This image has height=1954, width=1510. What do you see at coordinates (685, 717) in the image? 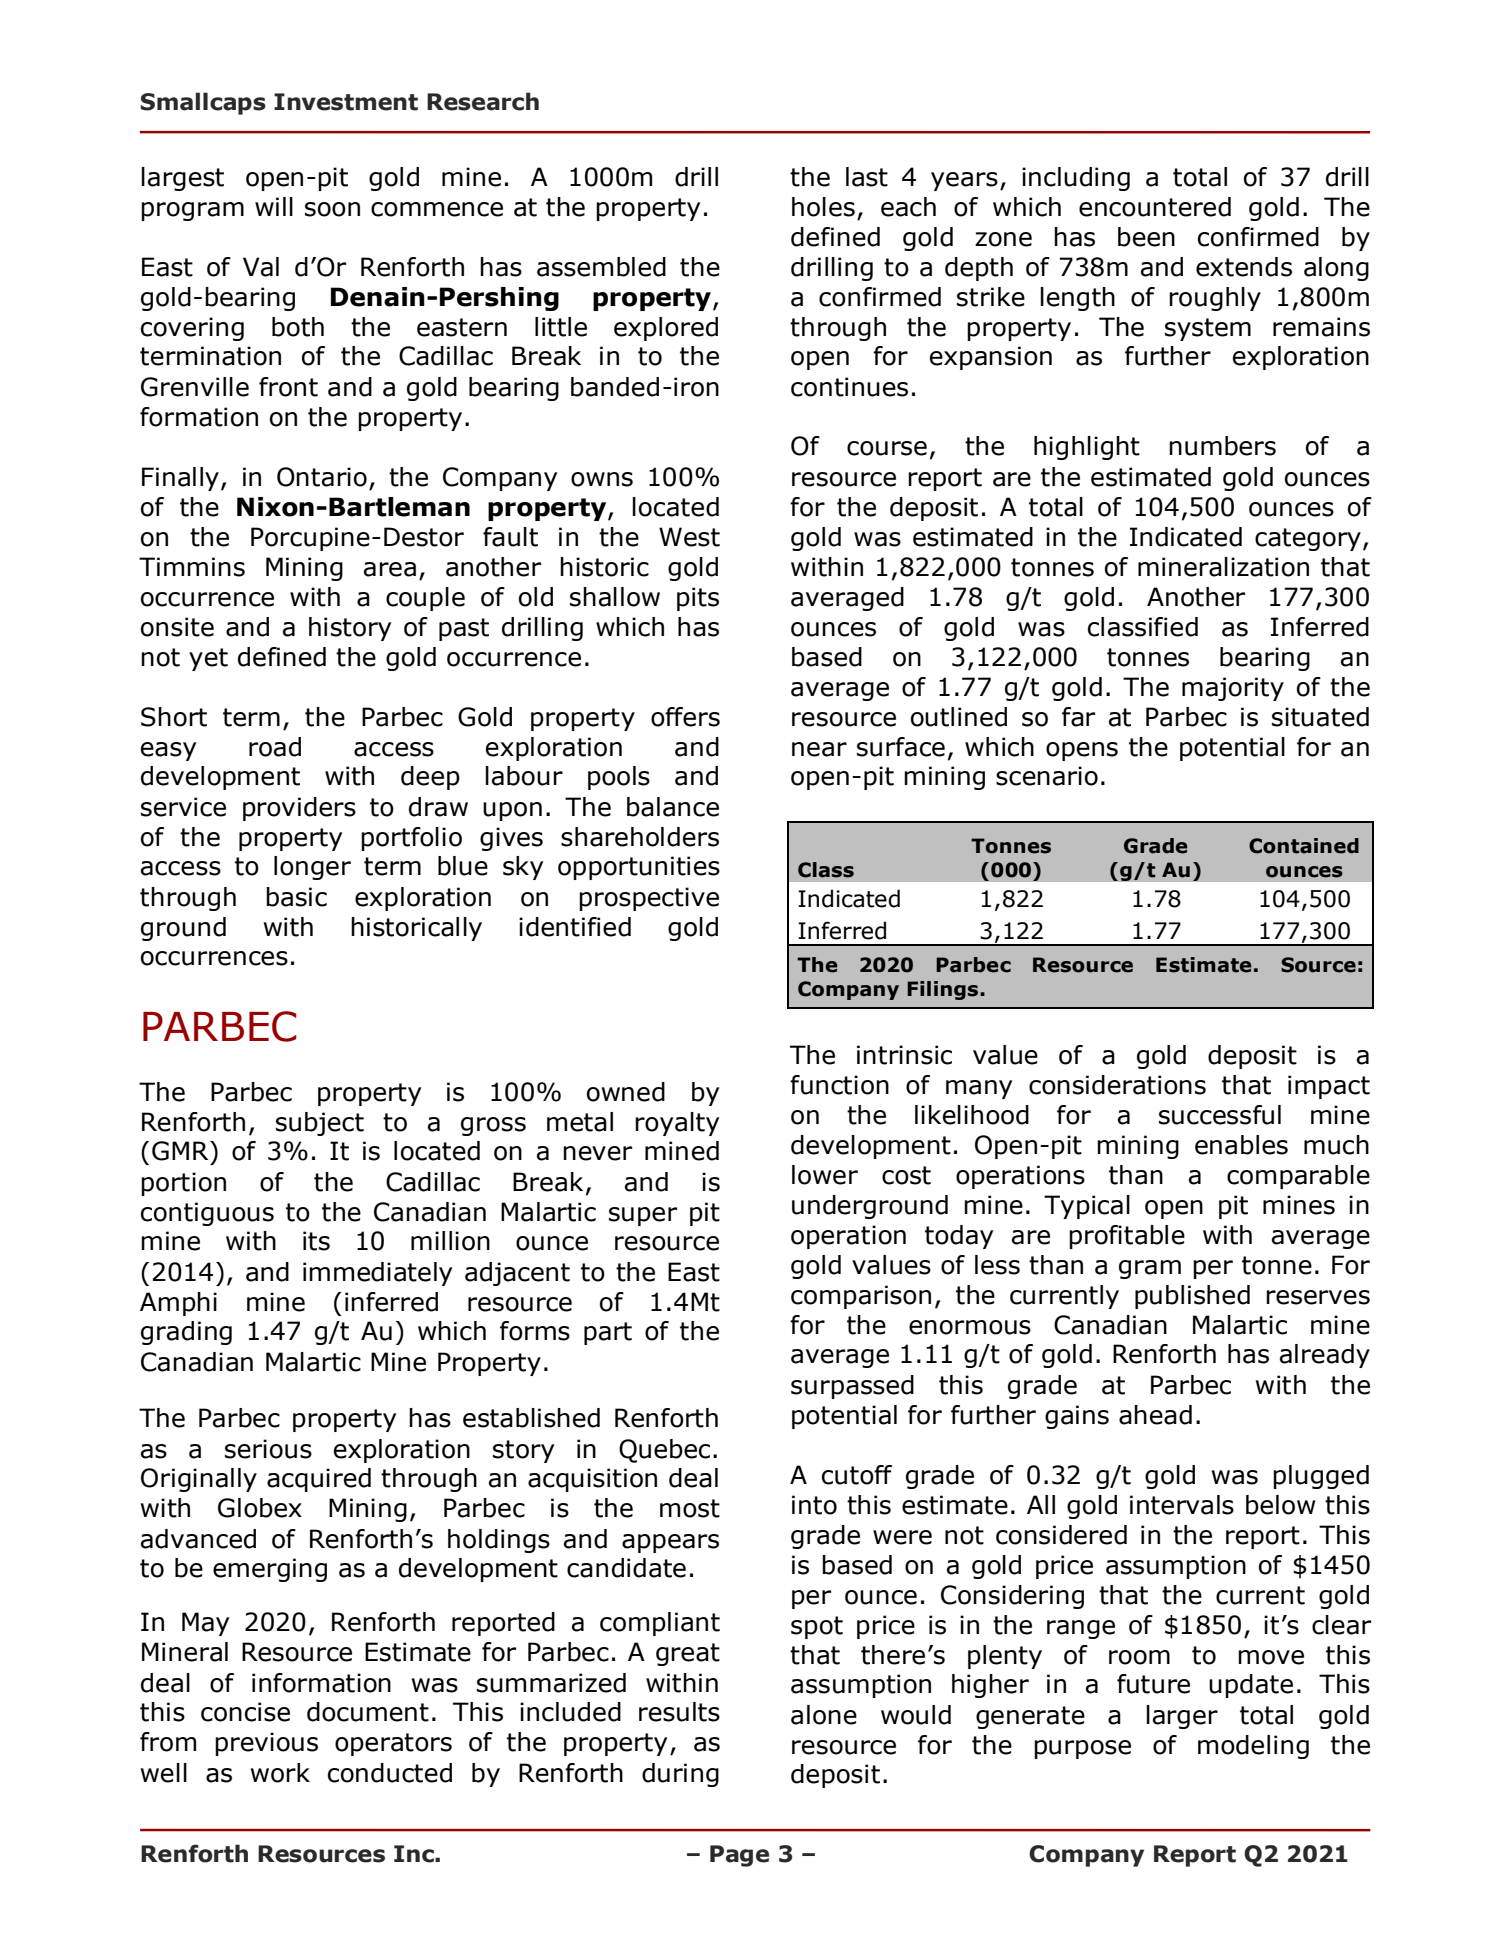
I see `offers` at bounding box center [685, 717].
